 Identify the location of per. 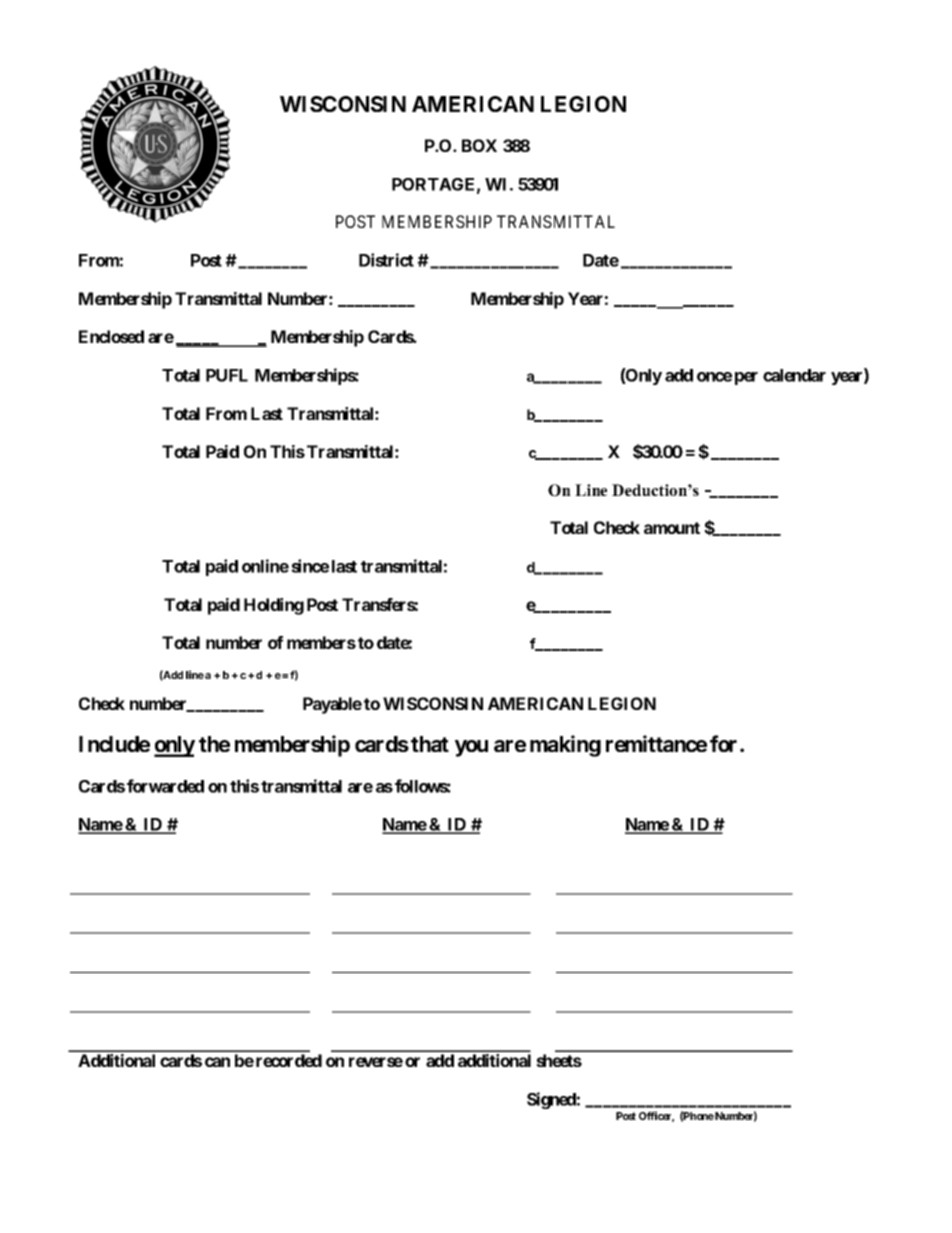
(746, 378).
